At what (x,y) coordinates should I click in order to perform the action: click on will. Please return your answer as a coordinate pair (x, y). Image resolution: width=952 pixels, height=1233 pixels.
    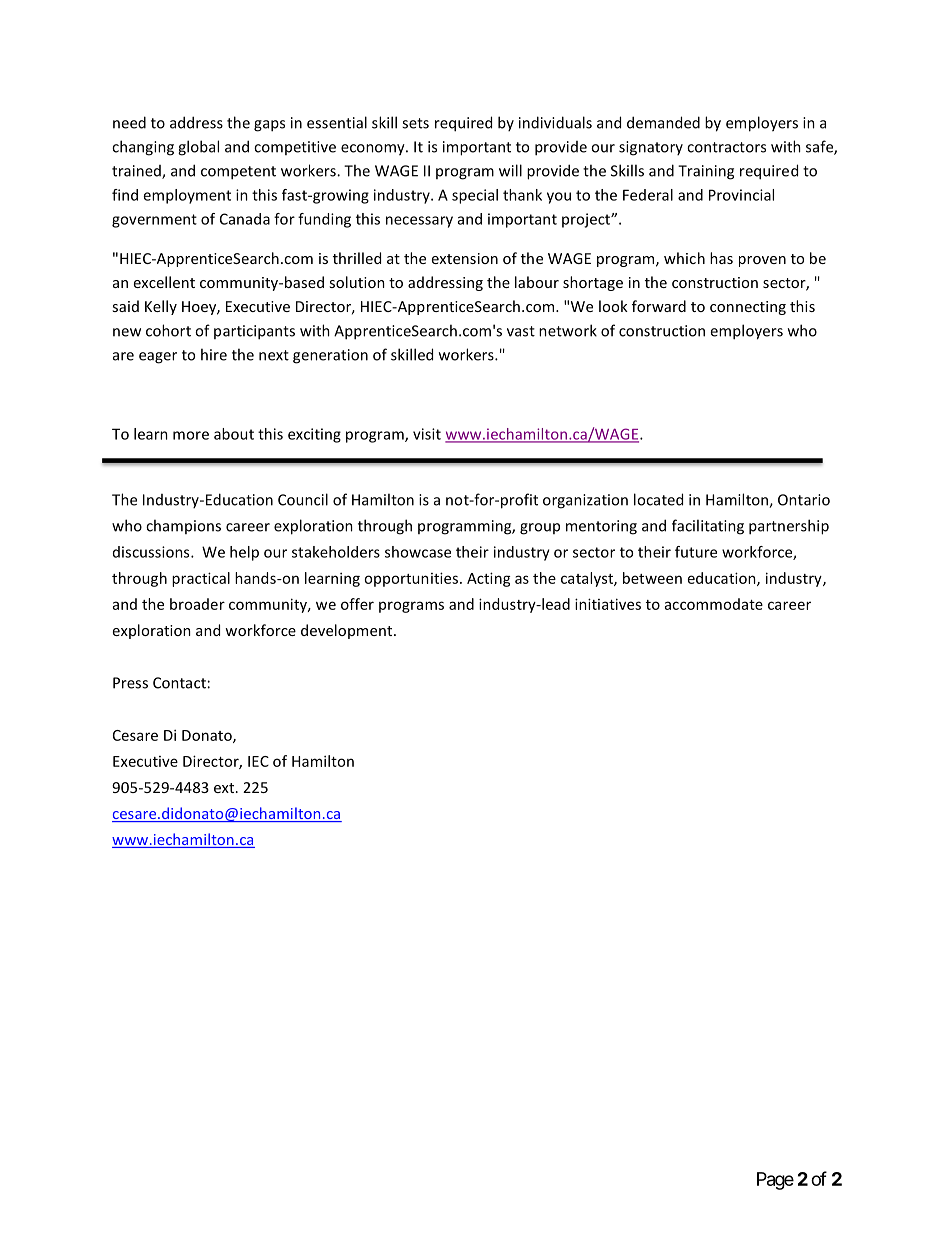
    Looking at the image, I should click on (510, 170).
